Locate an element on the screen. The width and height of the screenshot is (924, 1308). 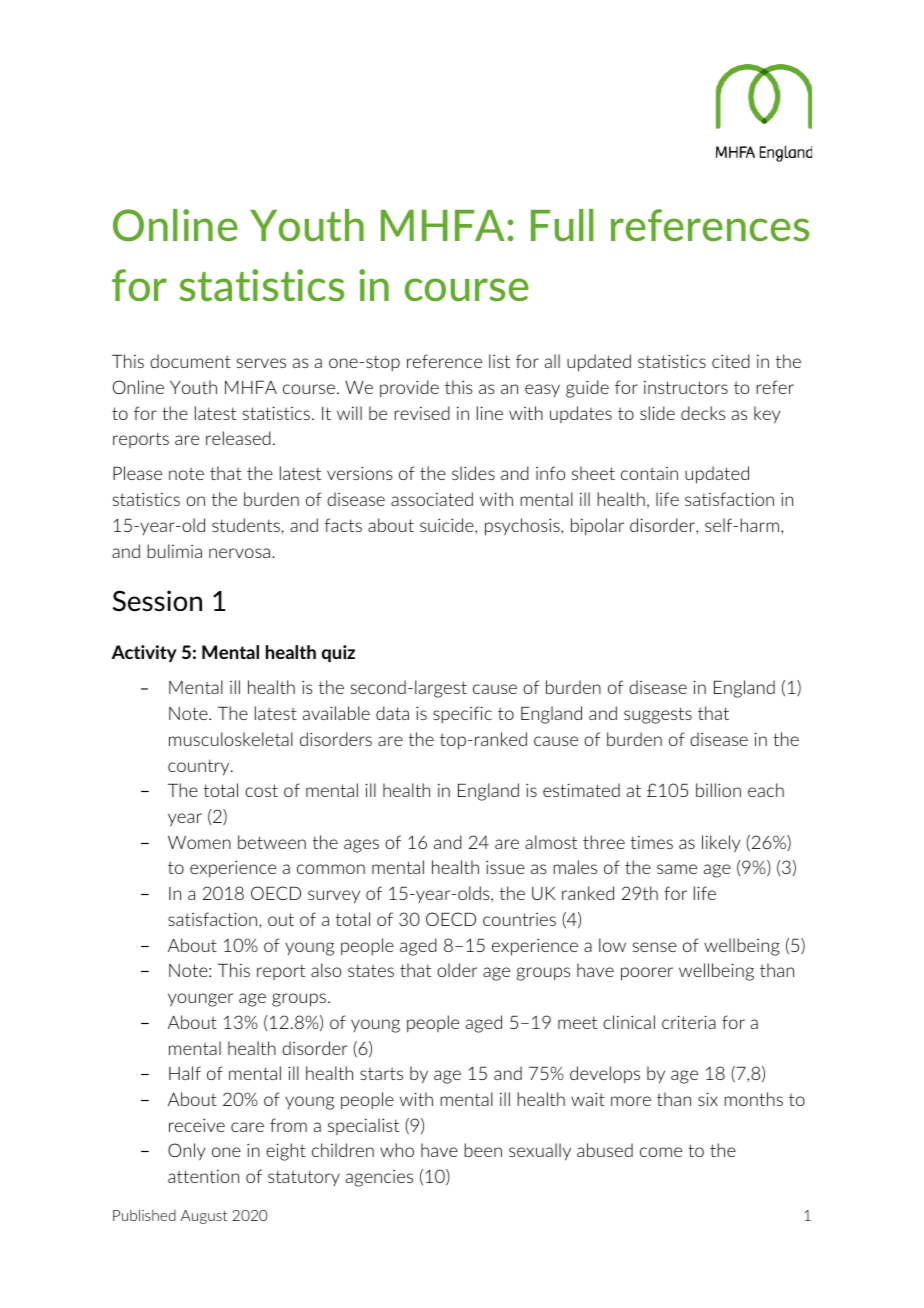
attention is located at coordinates (203, 1176).
